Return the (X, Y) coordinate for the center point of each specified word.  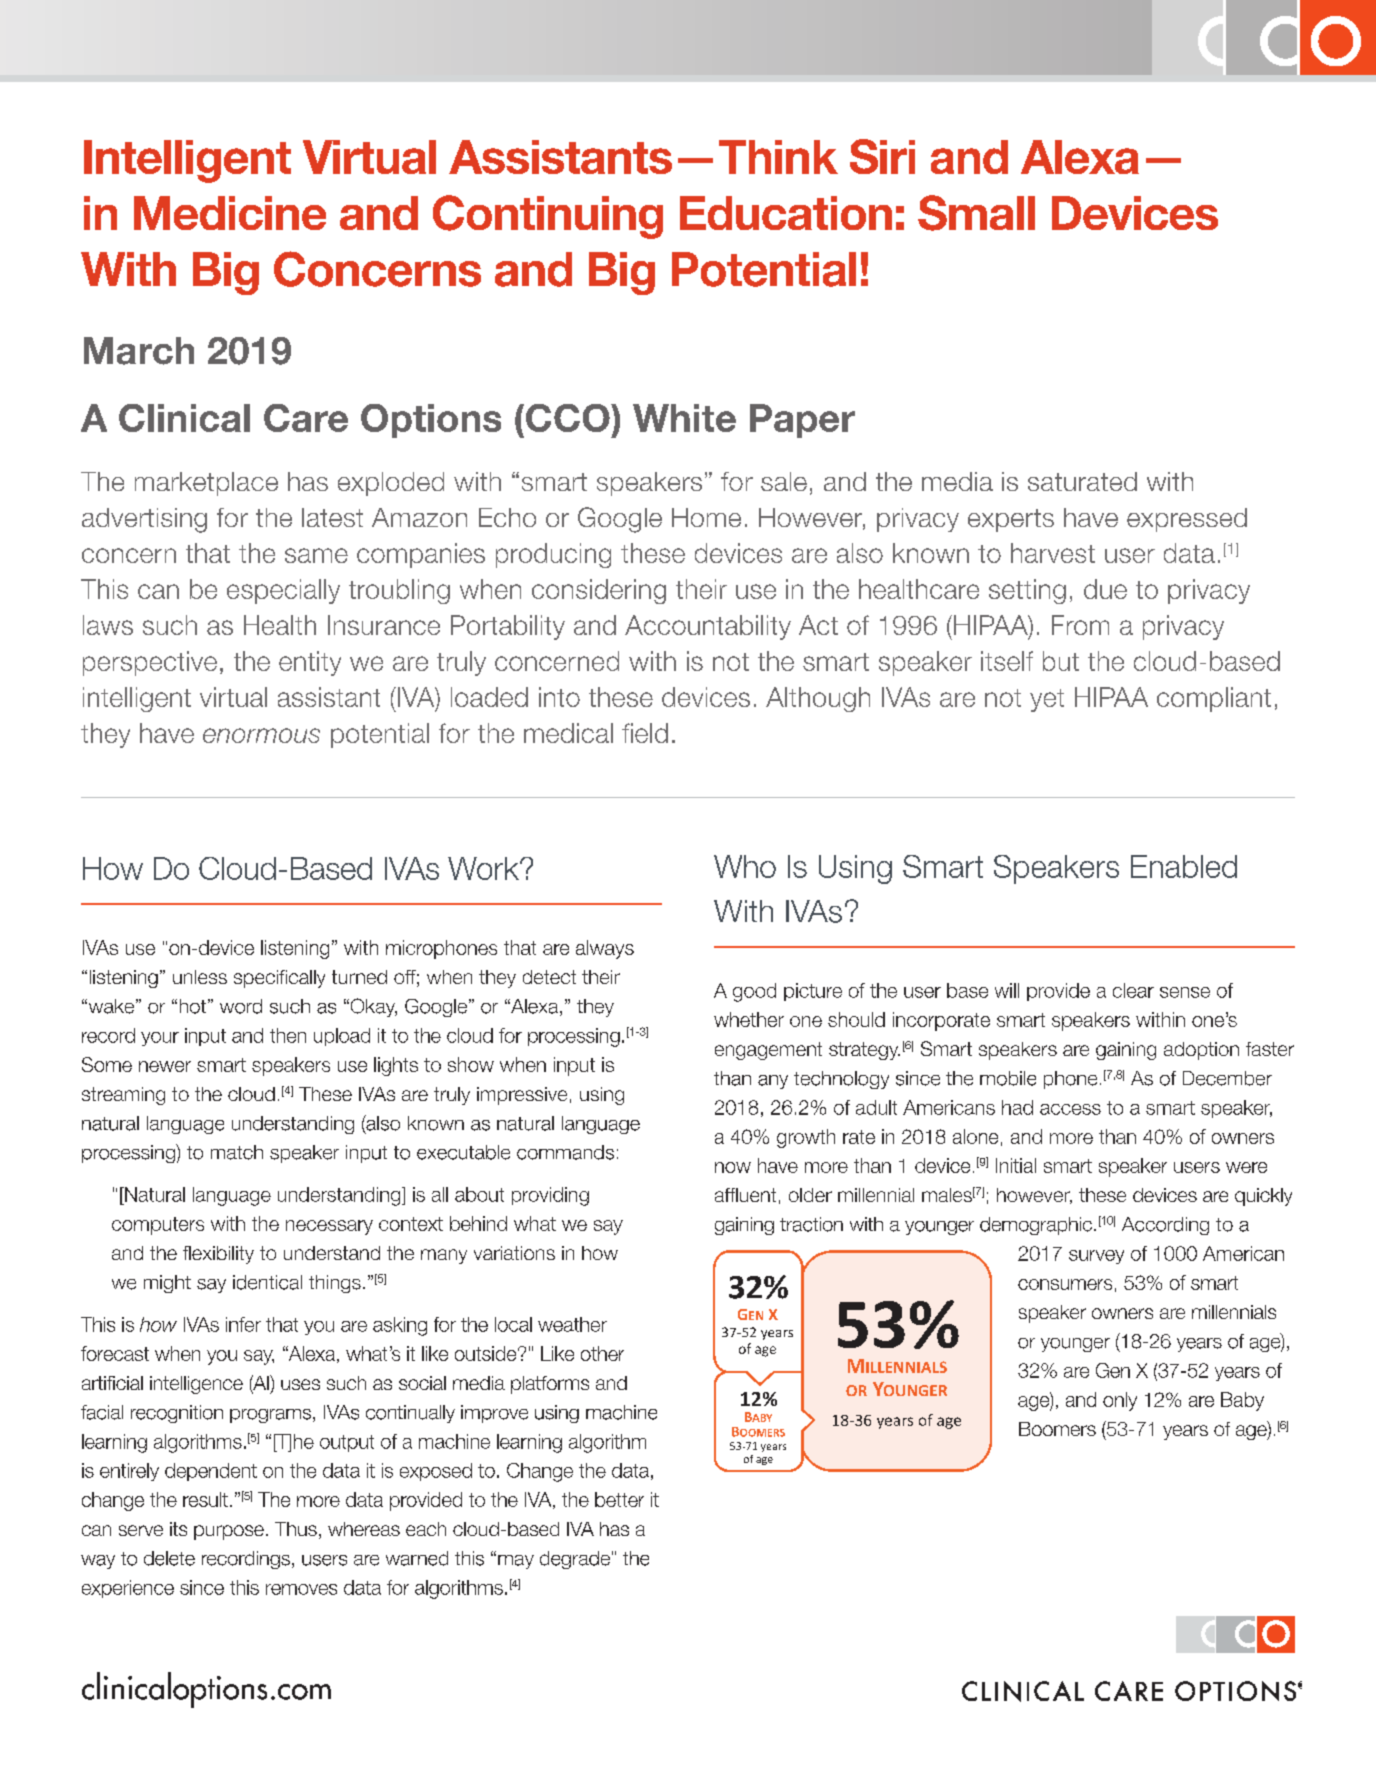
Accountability (708, 627)
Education (786, 213)
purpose (229, 1532)
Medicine (230, 213)
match (237, 1152)
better (619, 1499)
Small (976, 213)
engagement (768, 1051)
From (1080, 625)
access (1070, 1109)
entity (310, 663)
